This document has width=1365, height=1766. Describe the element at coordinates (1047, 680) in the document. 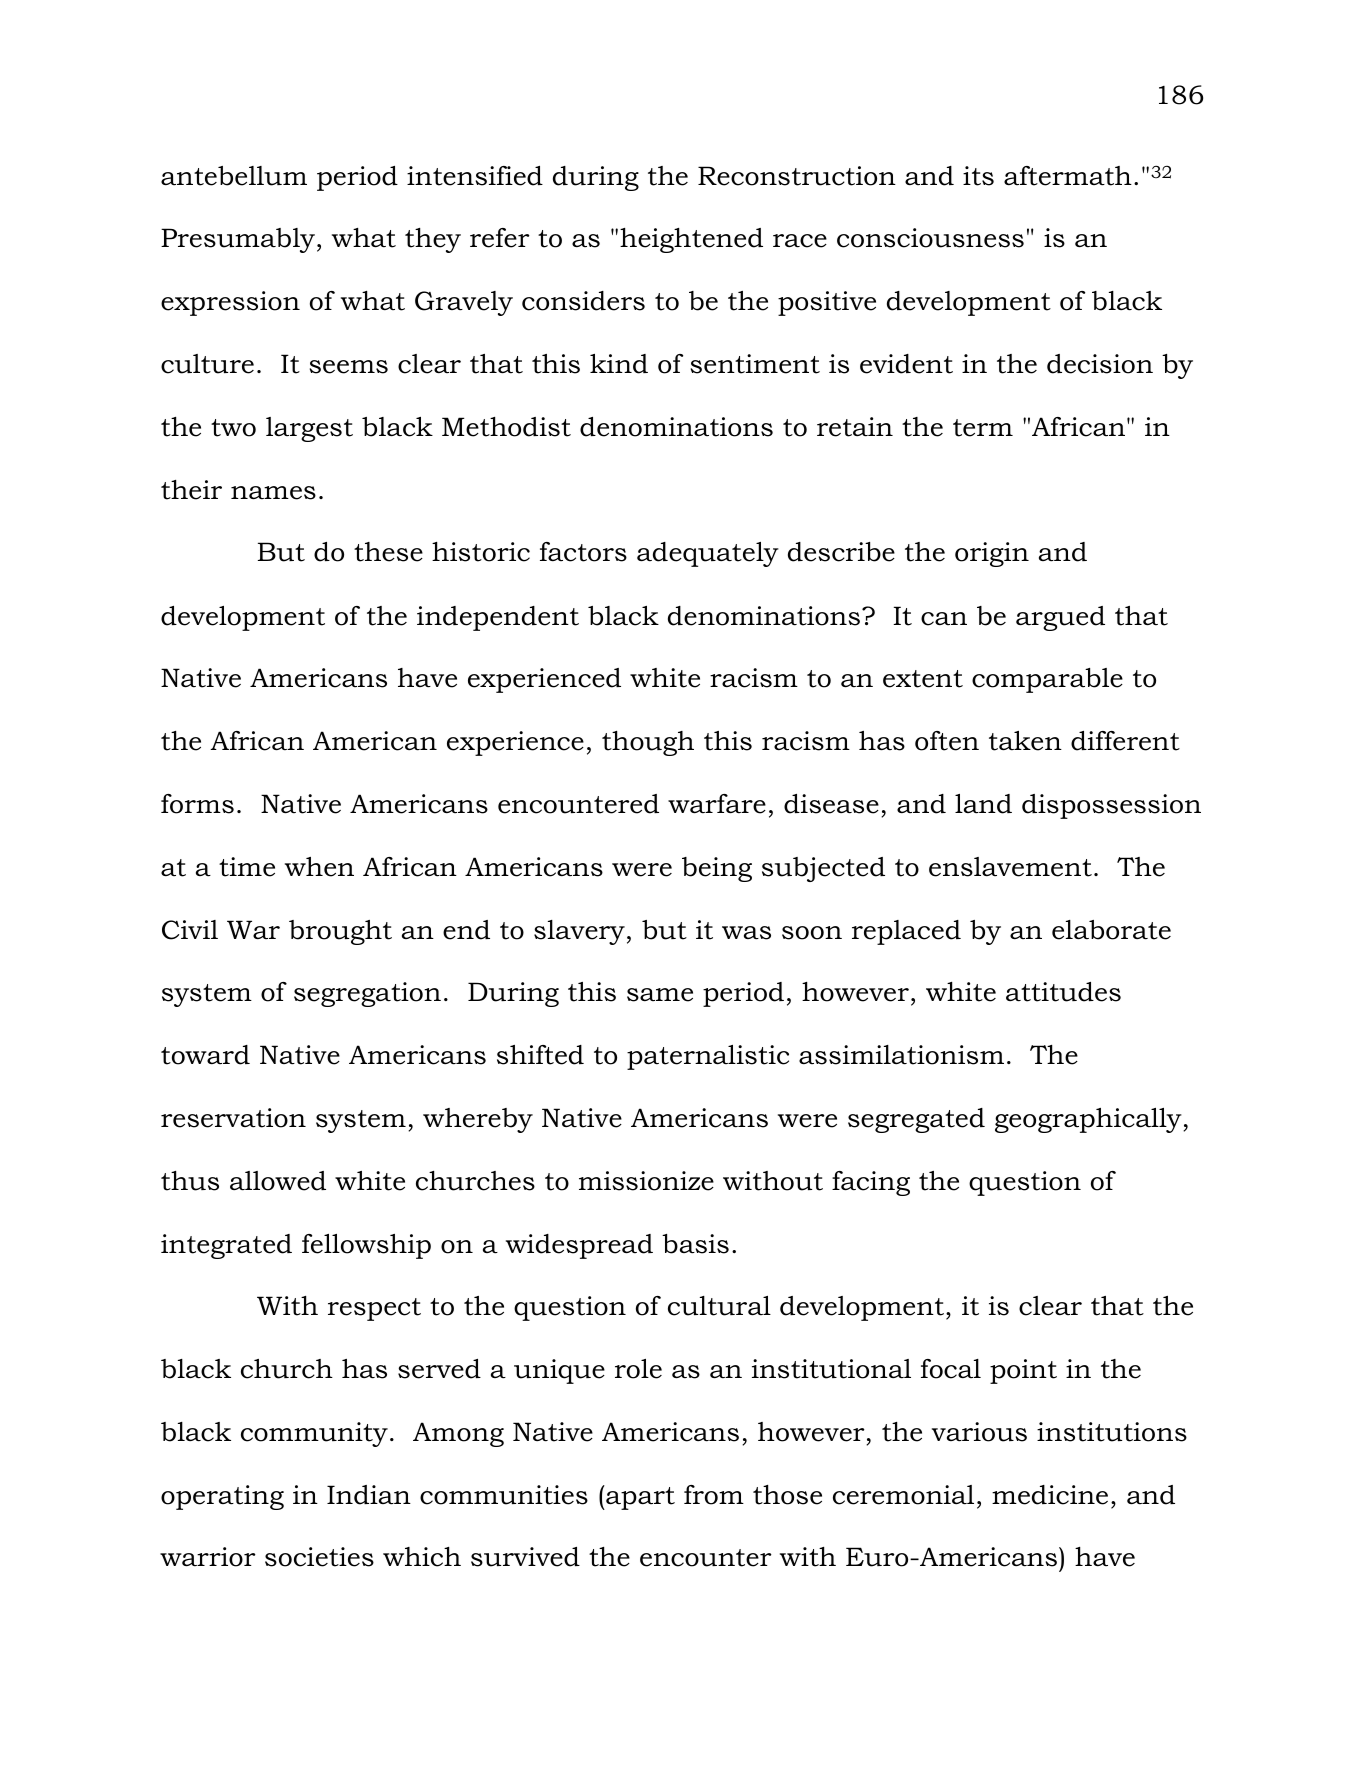

I see `comparable` at that location.
